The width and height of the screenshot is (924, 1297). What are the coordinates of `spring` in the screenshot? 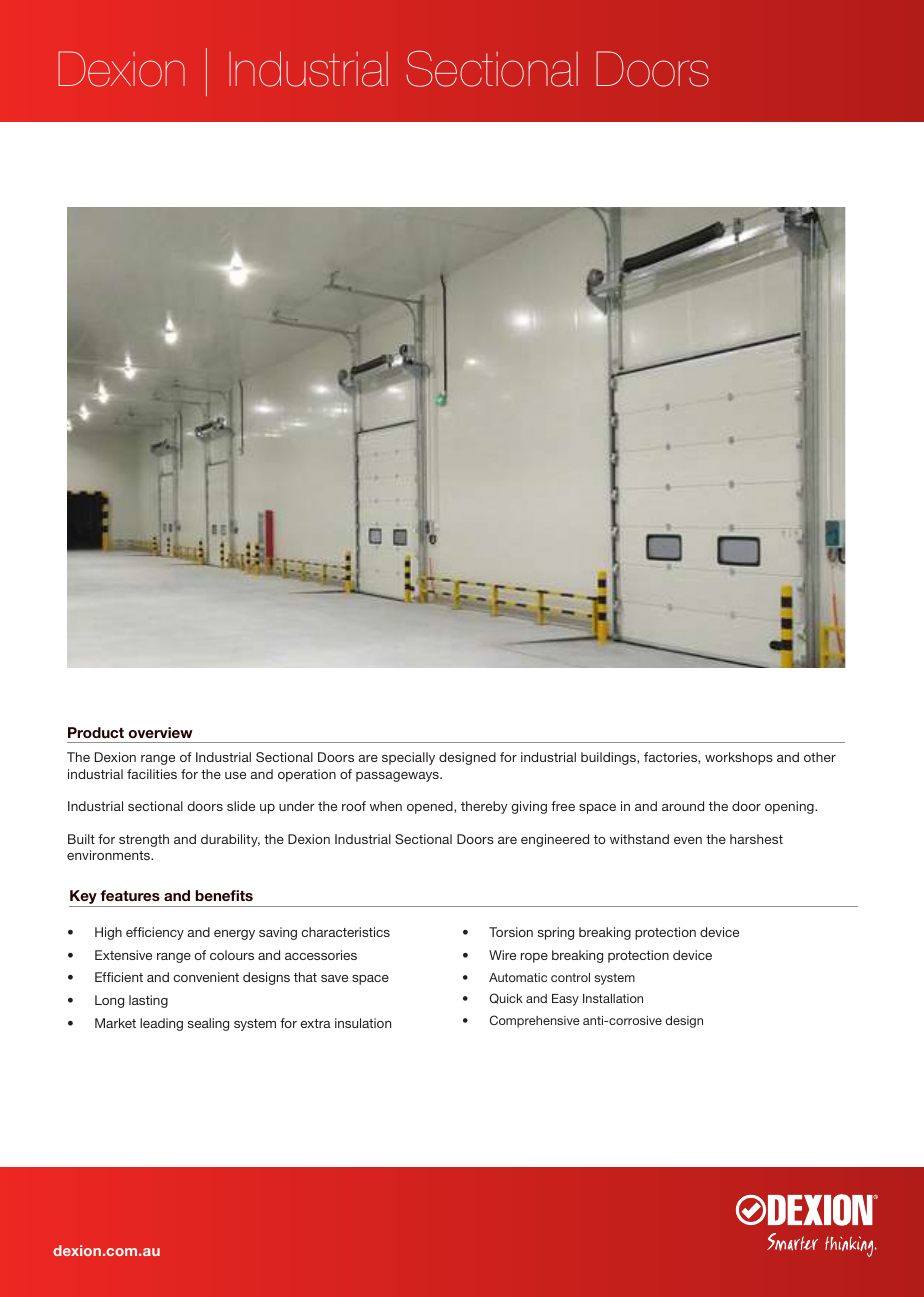 It's located at (556, 933).
